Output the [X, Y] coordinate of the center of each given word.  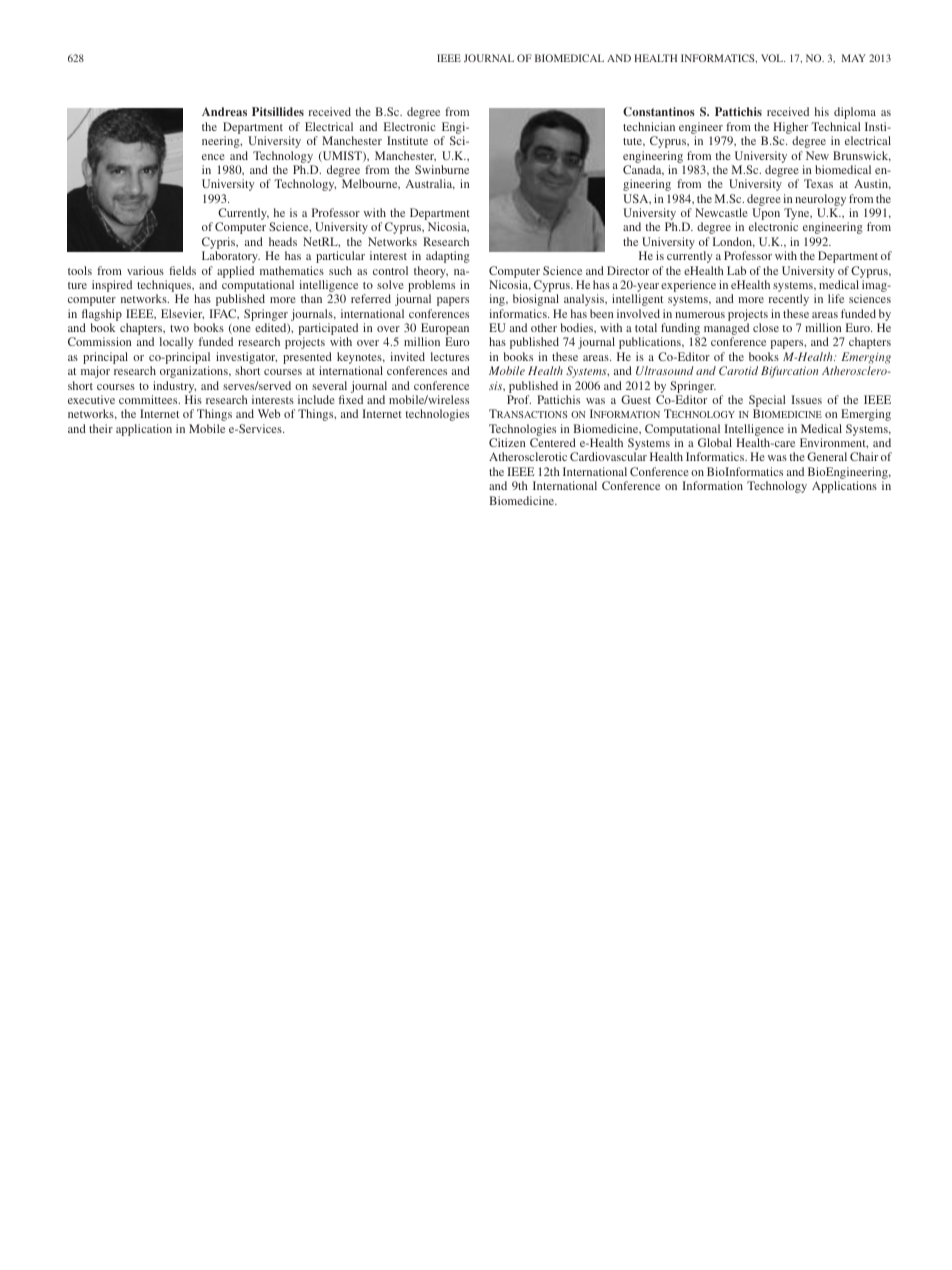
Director [628, 270]
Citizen [507, 442]
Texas [818, 183]
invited [407, 356]
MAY [854, 58]
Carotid [738, 371]
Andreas [224, 111]
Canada [643, 170]
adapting [448, 257]
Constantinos [659, 111]
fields [182, 270]
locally [176, 343]
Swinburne [442, 169]
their [101, 428]
